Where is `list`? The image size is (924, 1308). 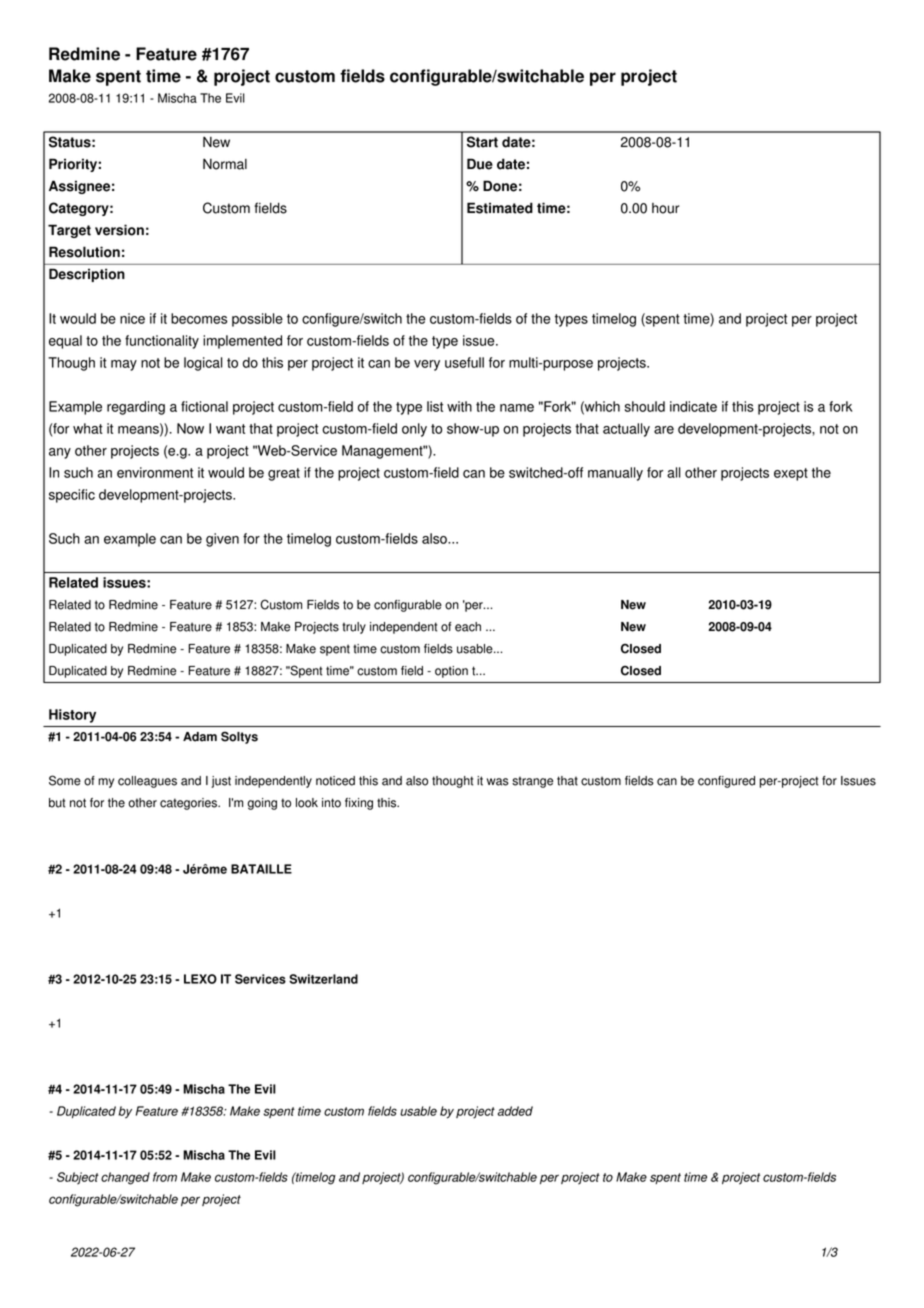 list is located at coordinates (435, 406).
